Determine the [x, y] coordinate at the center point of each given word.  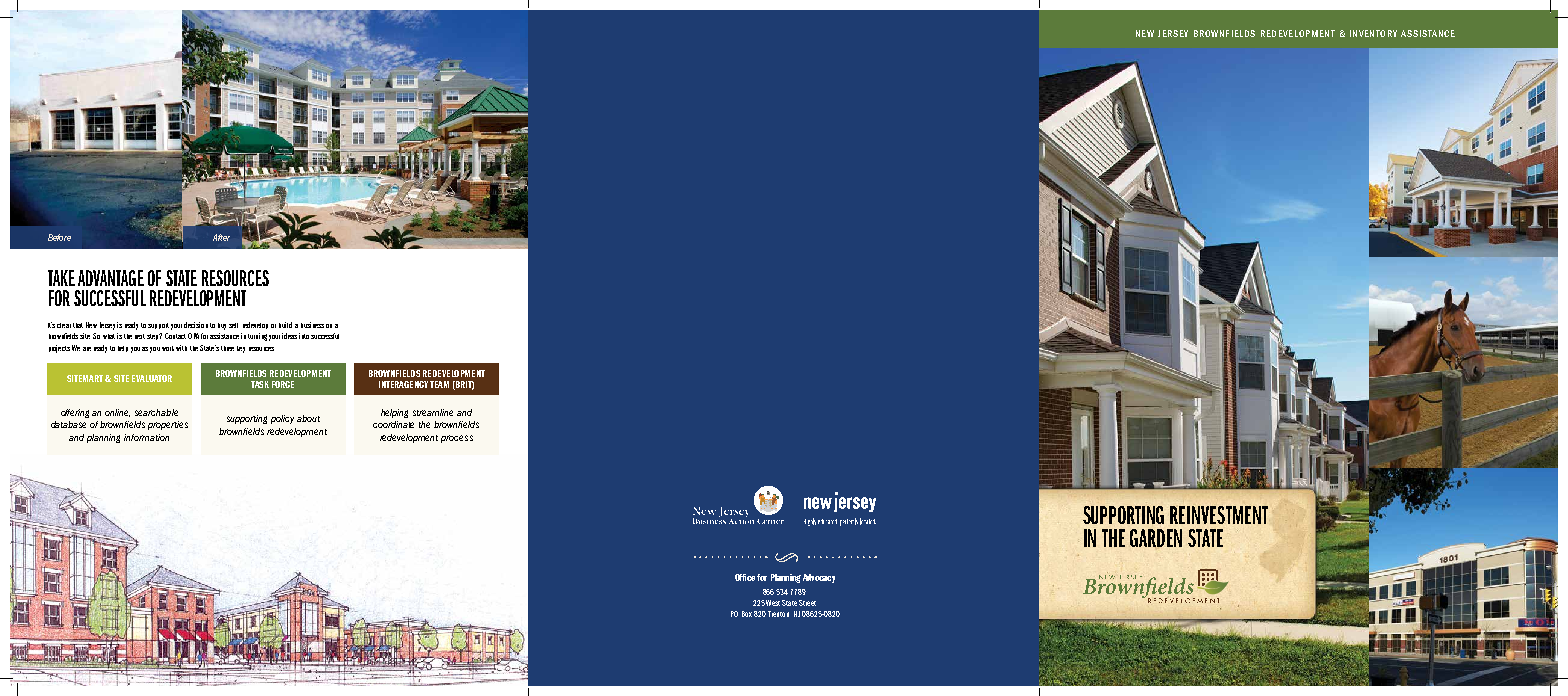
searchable [156, 412]
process [457, 439]
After [221, 237]
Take [61, 278]
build [285, 325]
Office [745, 577]
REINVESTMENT [1219, 515]
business [312, 325]
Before [59, 237]
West [773, 603]
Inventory [1373, 33]
